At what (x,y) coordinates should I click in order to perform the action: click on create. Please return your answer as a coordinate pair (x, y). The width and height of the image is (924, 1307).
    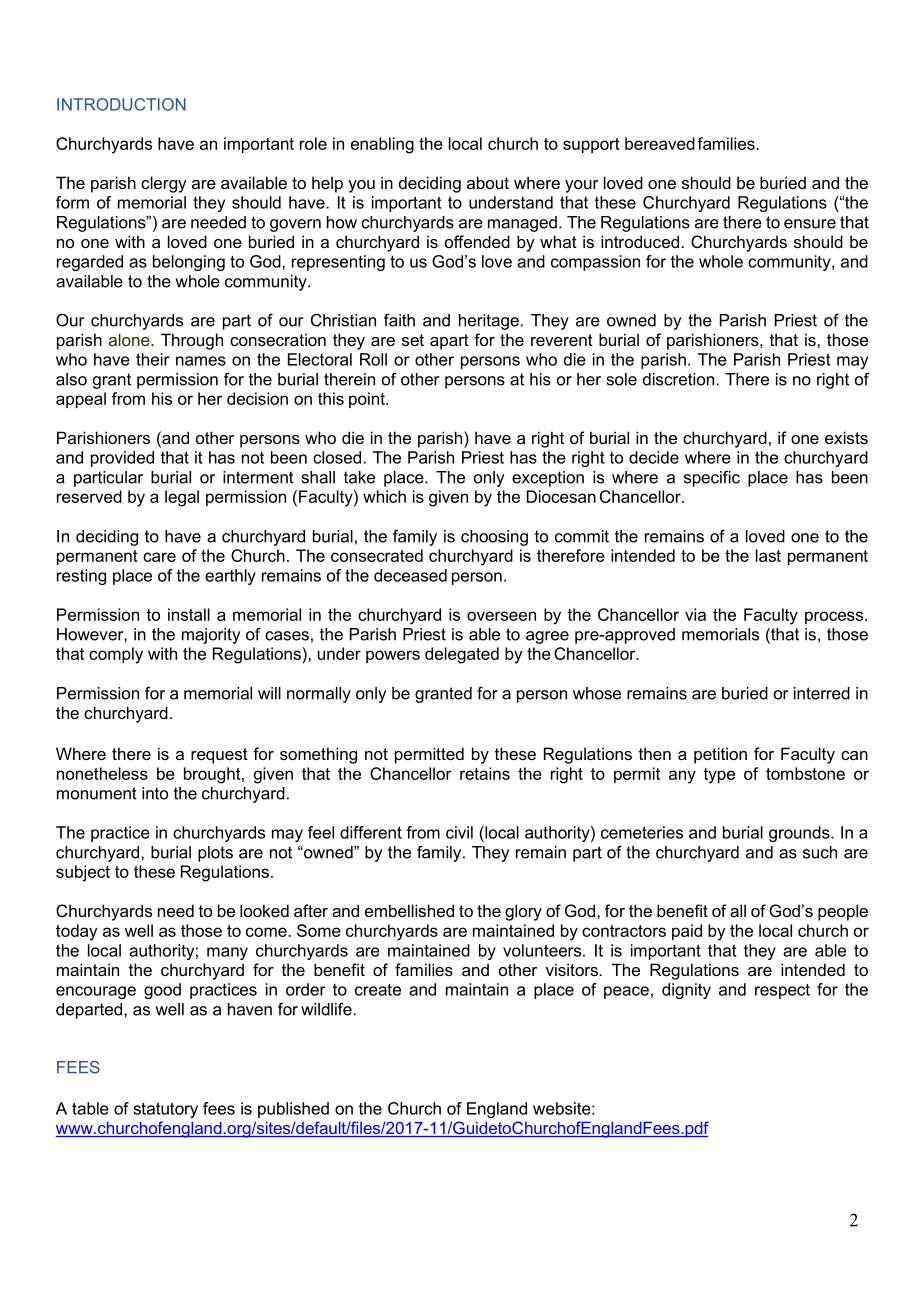
    Looking at the image, I should click on (378, 990).
